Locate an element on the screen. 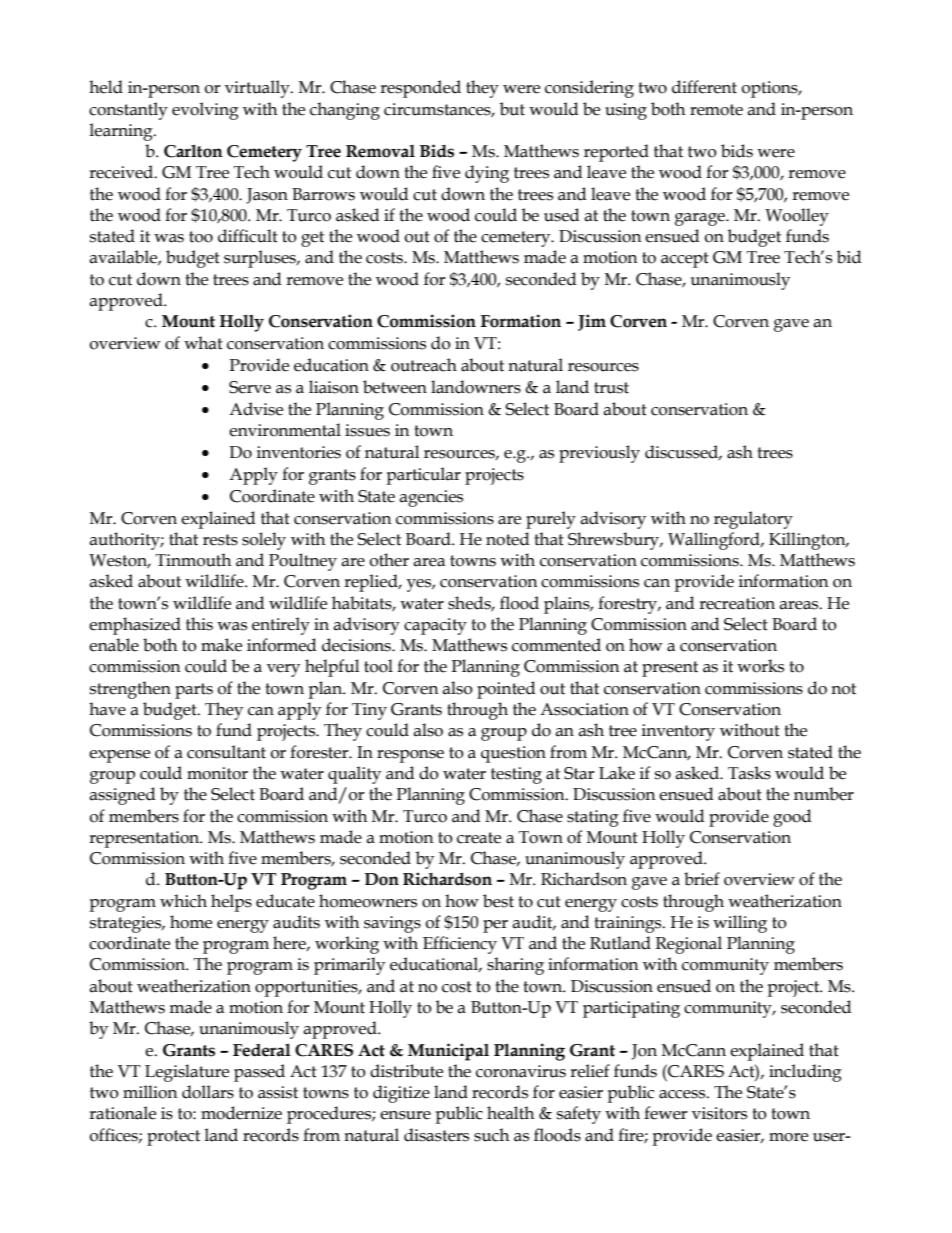  remote is located at coordinates (716, 110).
